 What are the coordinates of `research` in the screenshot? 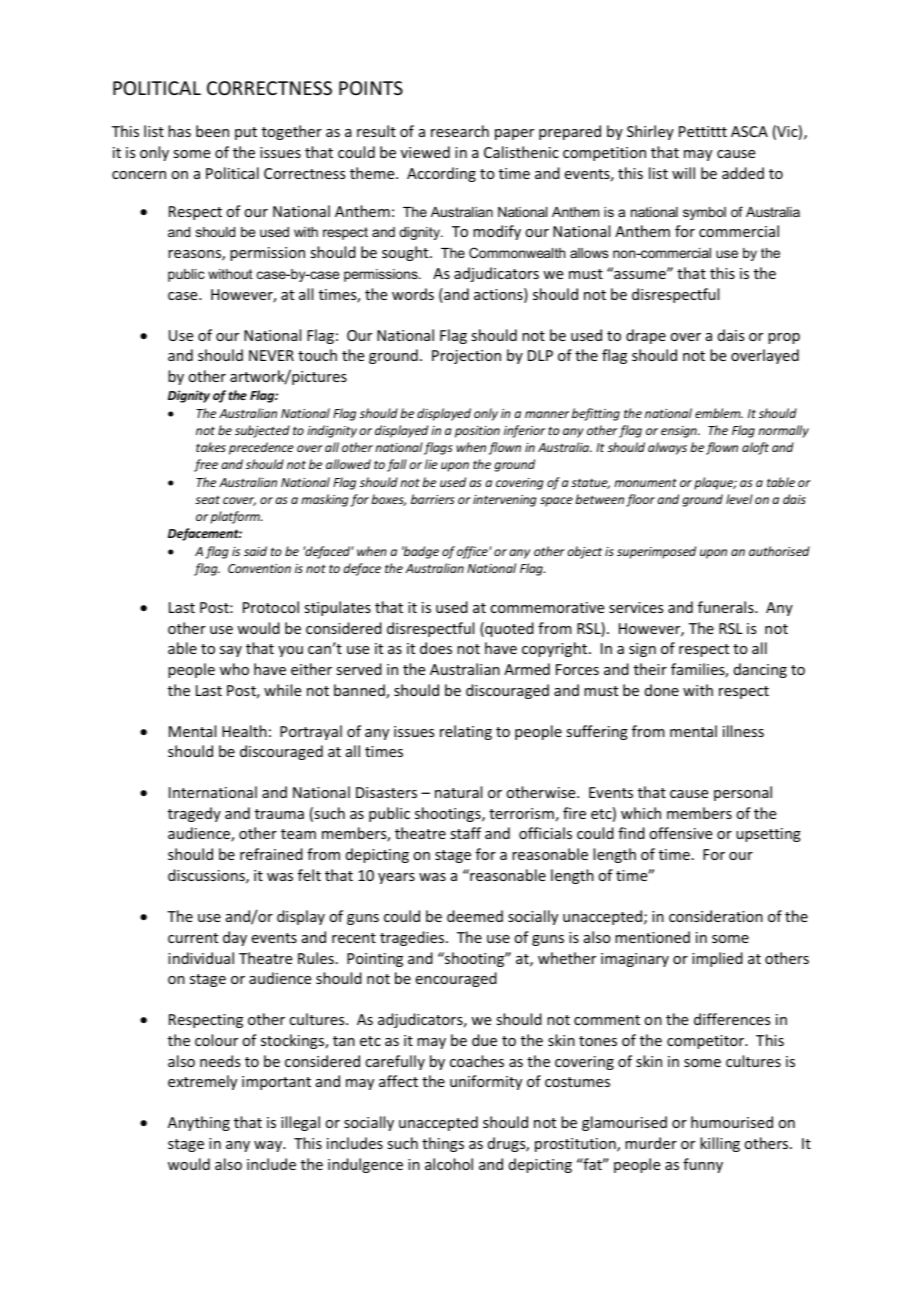 It's located at (460, 131).
